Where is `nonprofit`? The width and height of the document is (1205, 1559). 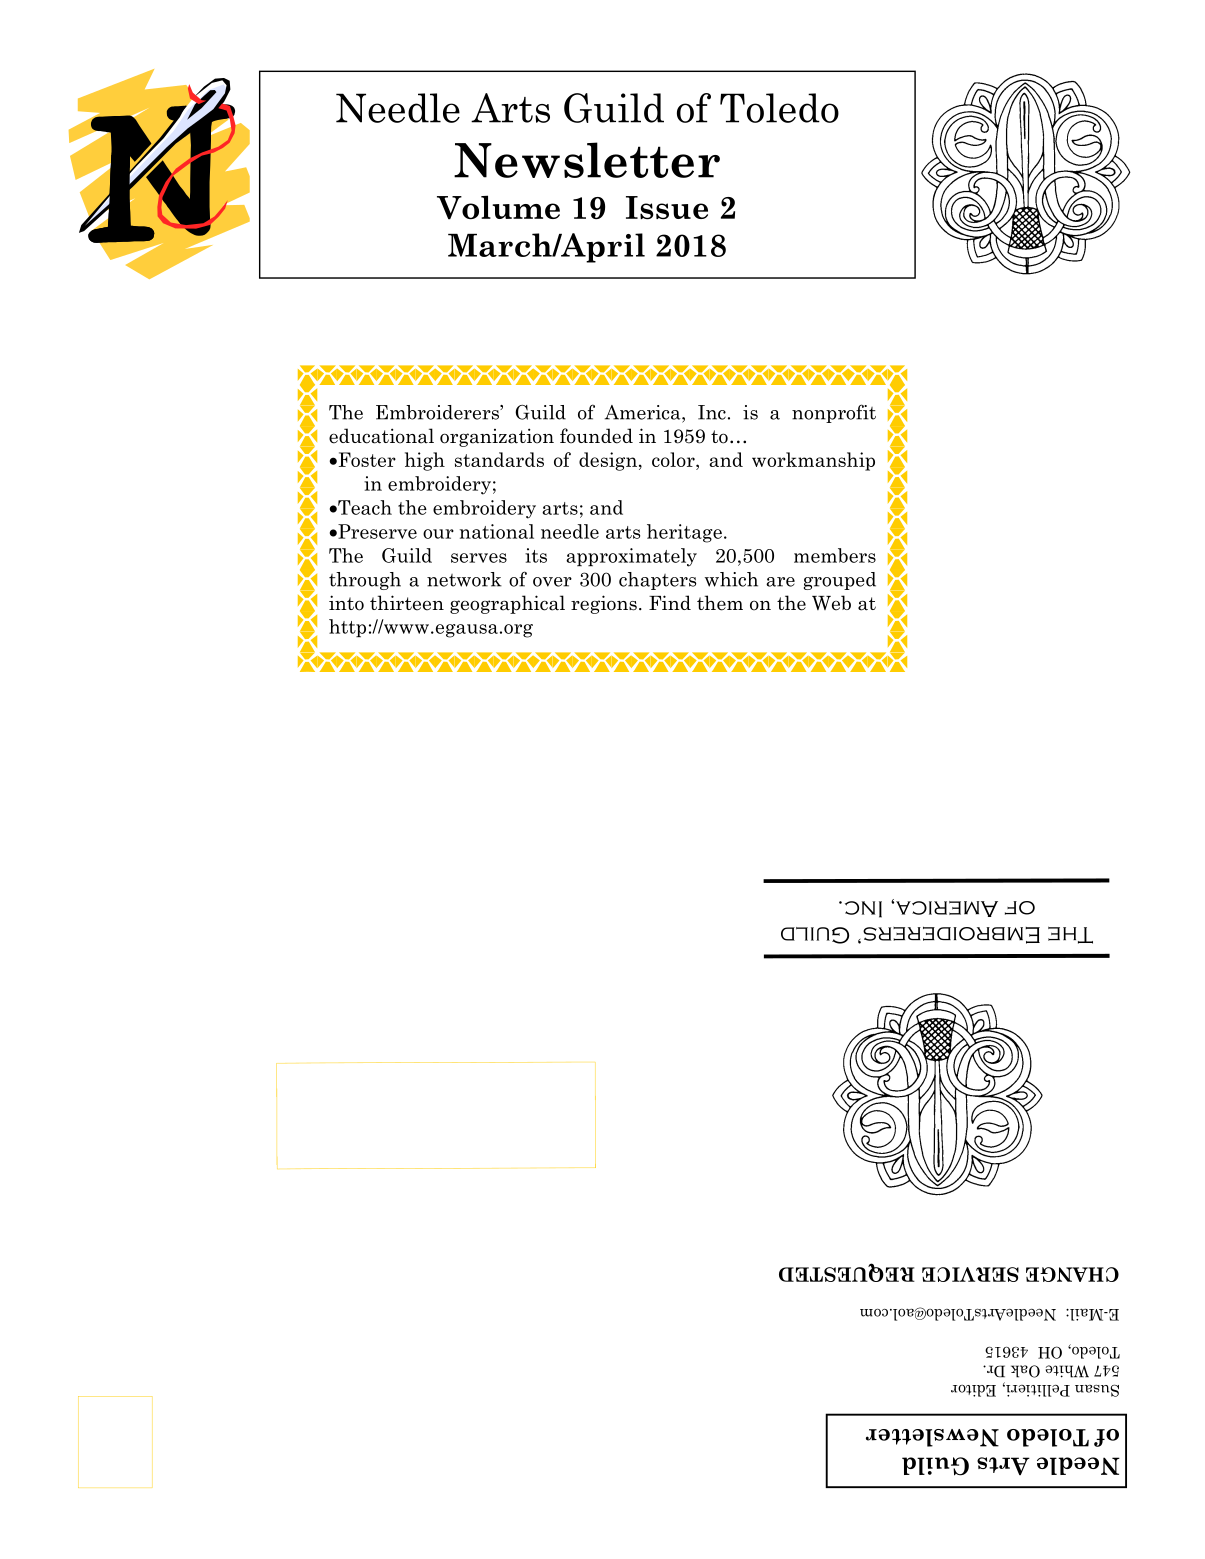 nonprofit is located at coordinates (834, 413).
